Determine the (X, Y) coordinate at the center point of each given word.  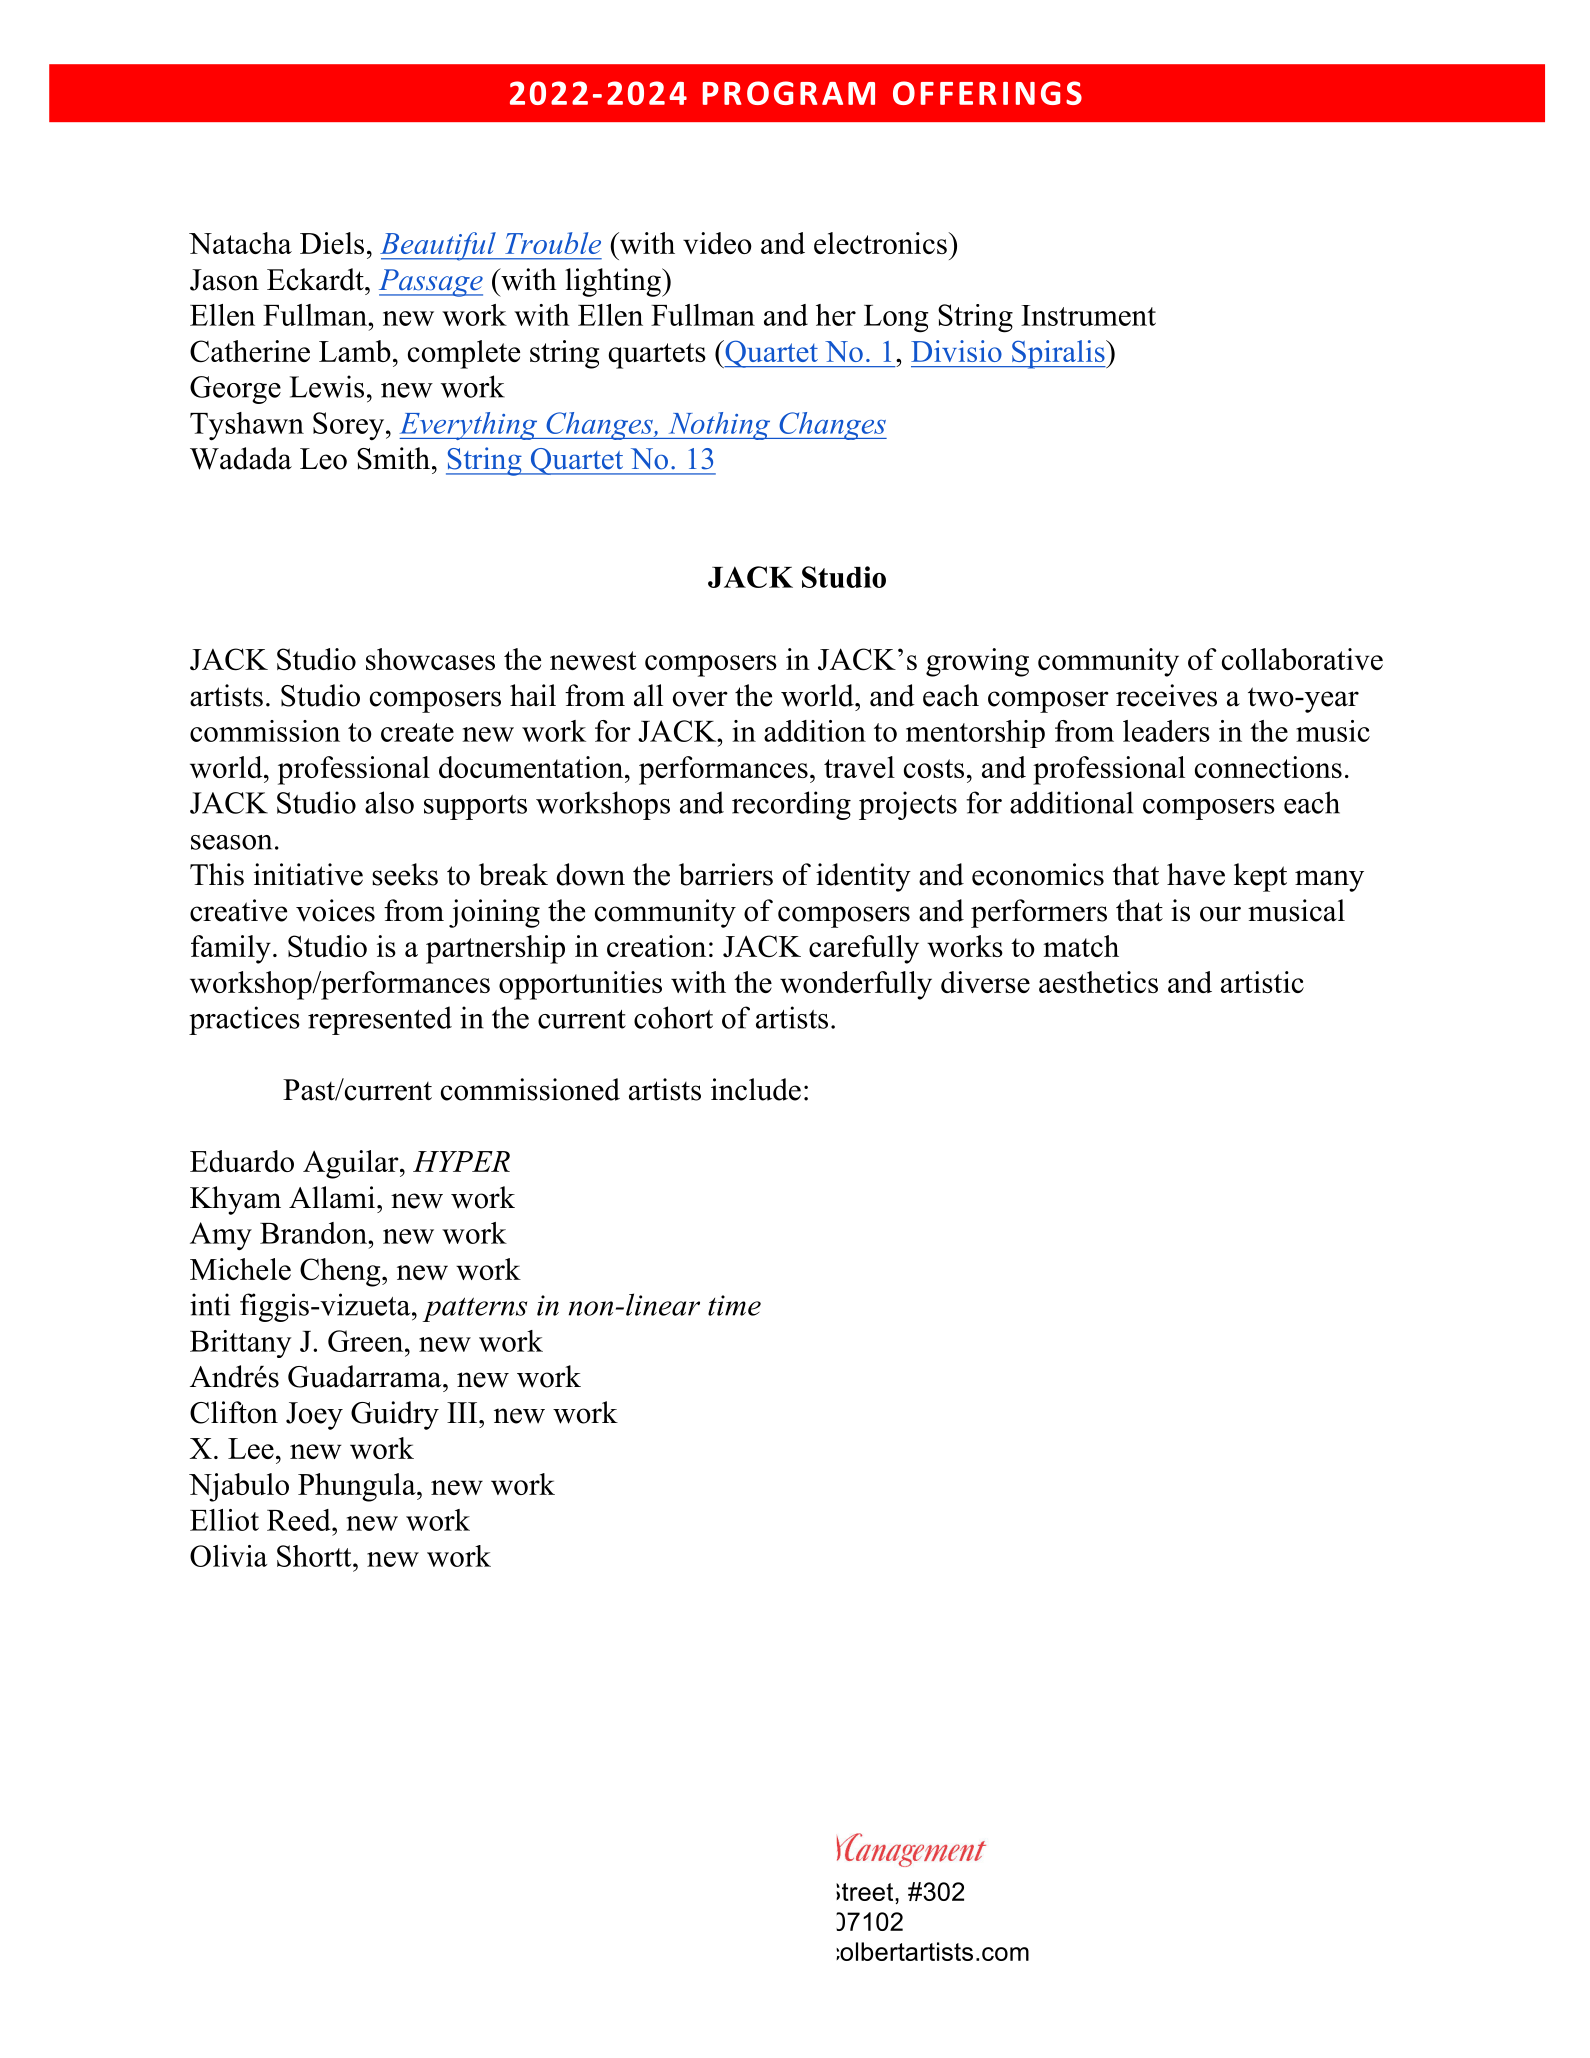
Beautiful (439, 246)
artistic (1262, 982)
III (463, 1412)
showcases (430, 659)
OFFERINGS (987, 93)
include (756, 1089)
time (734, 1305)
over (700, 699)
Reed (300, 1520)
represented (380, 1020)
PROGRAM (789, 93)
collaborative (1302, 659)
